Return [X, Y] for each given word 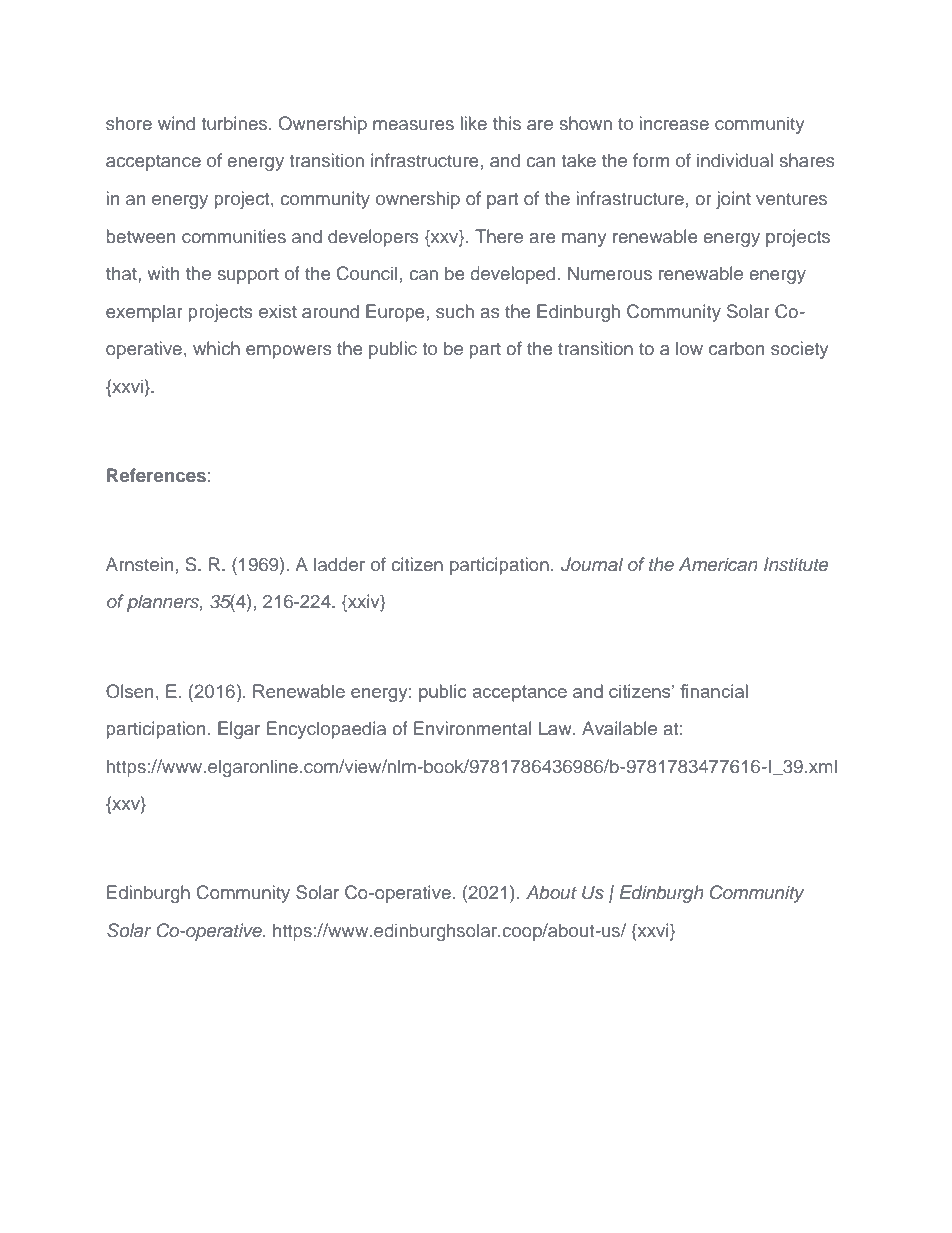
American [718, 564]
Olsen [129, 691]
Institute [796, 564]
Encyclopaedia [326, 730]
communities [234, 236]
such [455, 311]
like [474, 123]
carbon [736, 348]
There [499, 236]
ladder [339, 564]
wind [176, 123]
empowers [289, 352]
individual [735, 160]
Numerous [610, 273]
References [156, 475]
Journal [592, 564]
